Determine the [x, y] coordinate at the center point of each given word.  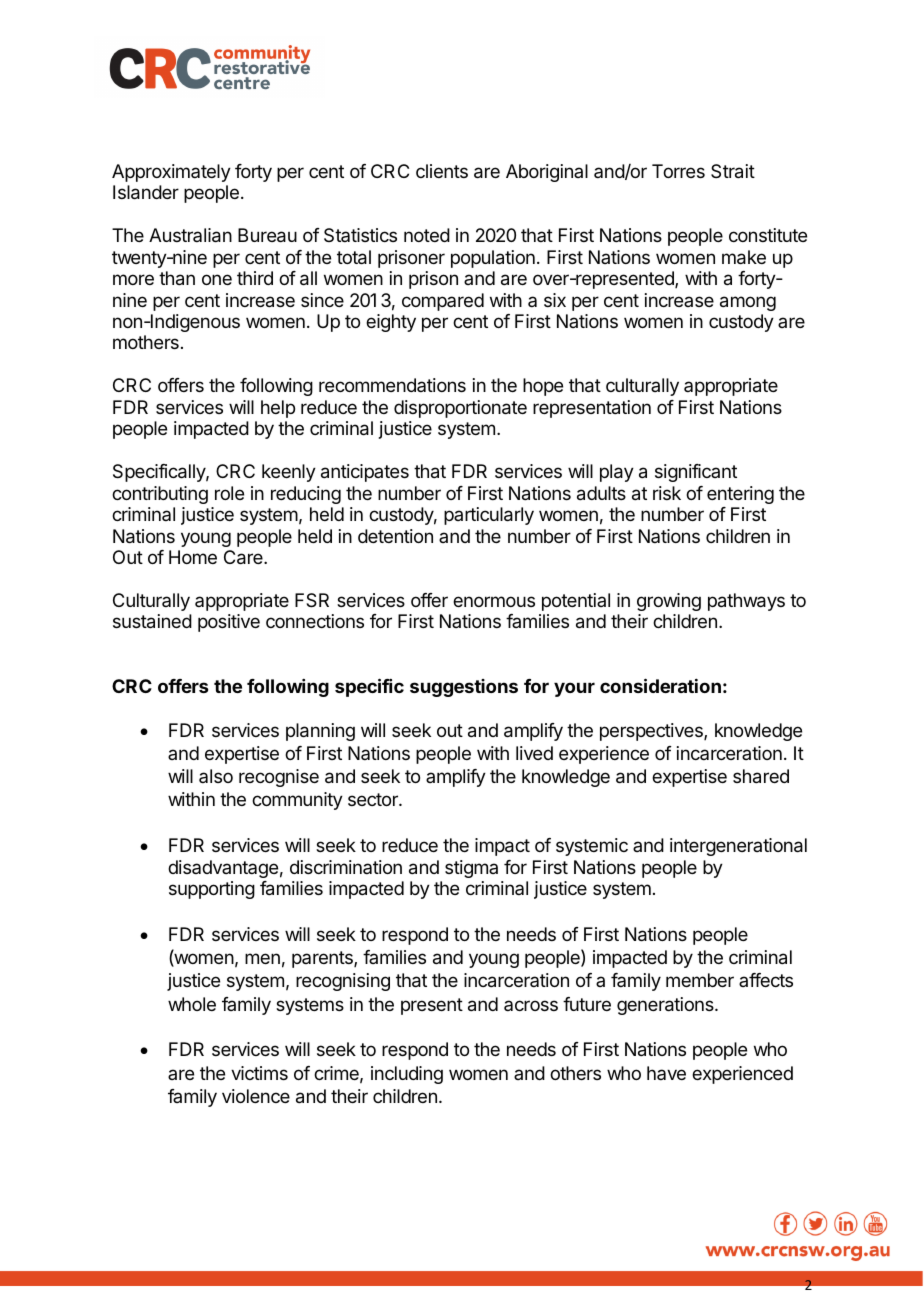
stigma [471, 869]
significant [696, 473]
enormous [494, 601]
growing [669, 602]
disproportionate [460, 409]
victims [259, 1073]
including [407, 1075]
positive [229, 623]
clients [442, 171]
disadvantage [223, 869]
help [278, 409]
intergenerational [738, 847]
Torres [678, 171]
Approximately [171, 173]
